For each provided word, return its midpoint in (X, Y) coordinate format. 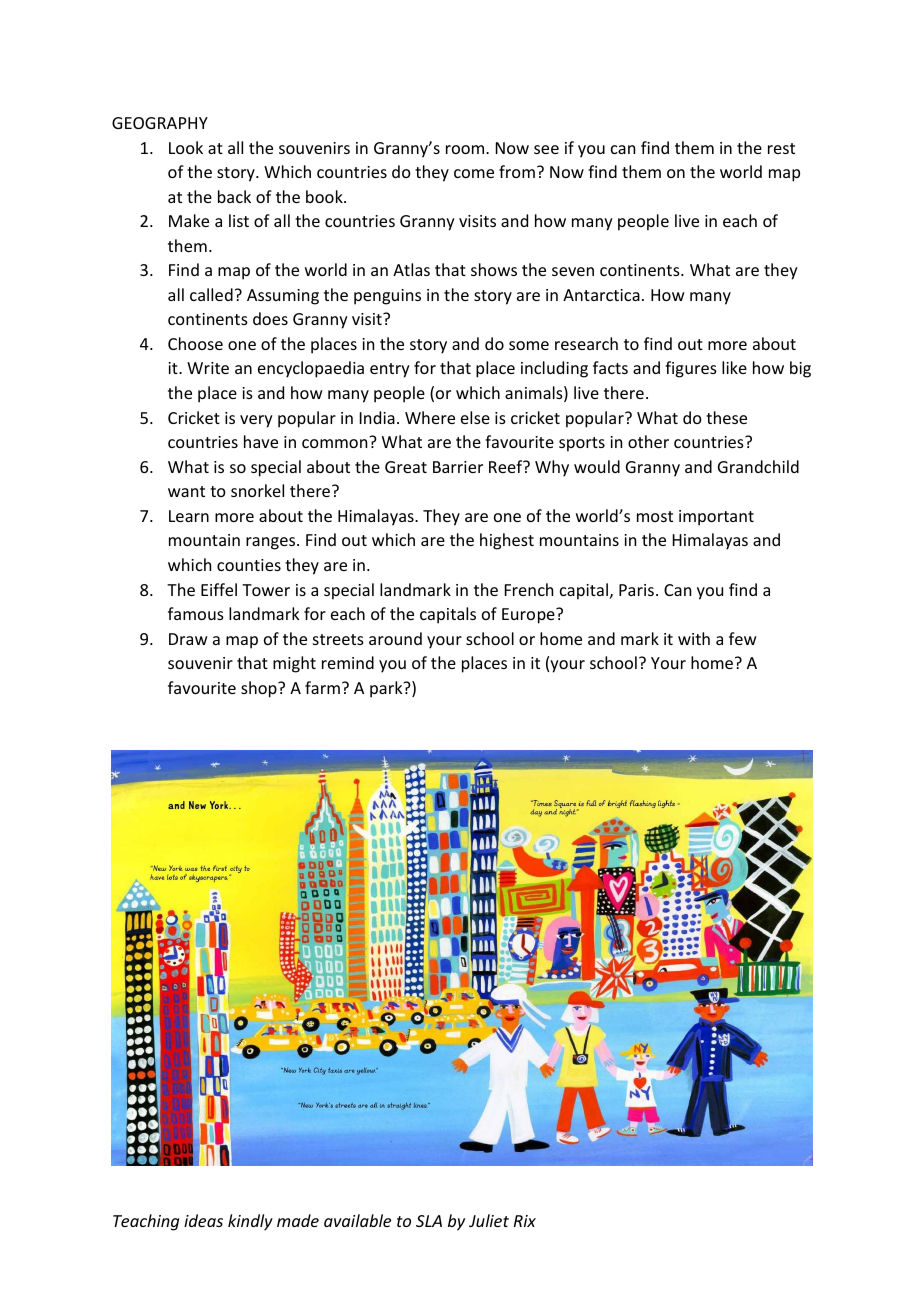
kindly (250, 1222)
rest (781, 148)
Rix (525, 1221)
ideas (203, 1220)
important (716, 518)
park (387, 689)
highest (507, 541)
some (529, 345)
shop (260, 689)
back (234, 196)
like (734, 367)
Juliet (489, 1220)
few (743, 638)
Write (208, 368)
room (466, 149)
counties (249, 565)
